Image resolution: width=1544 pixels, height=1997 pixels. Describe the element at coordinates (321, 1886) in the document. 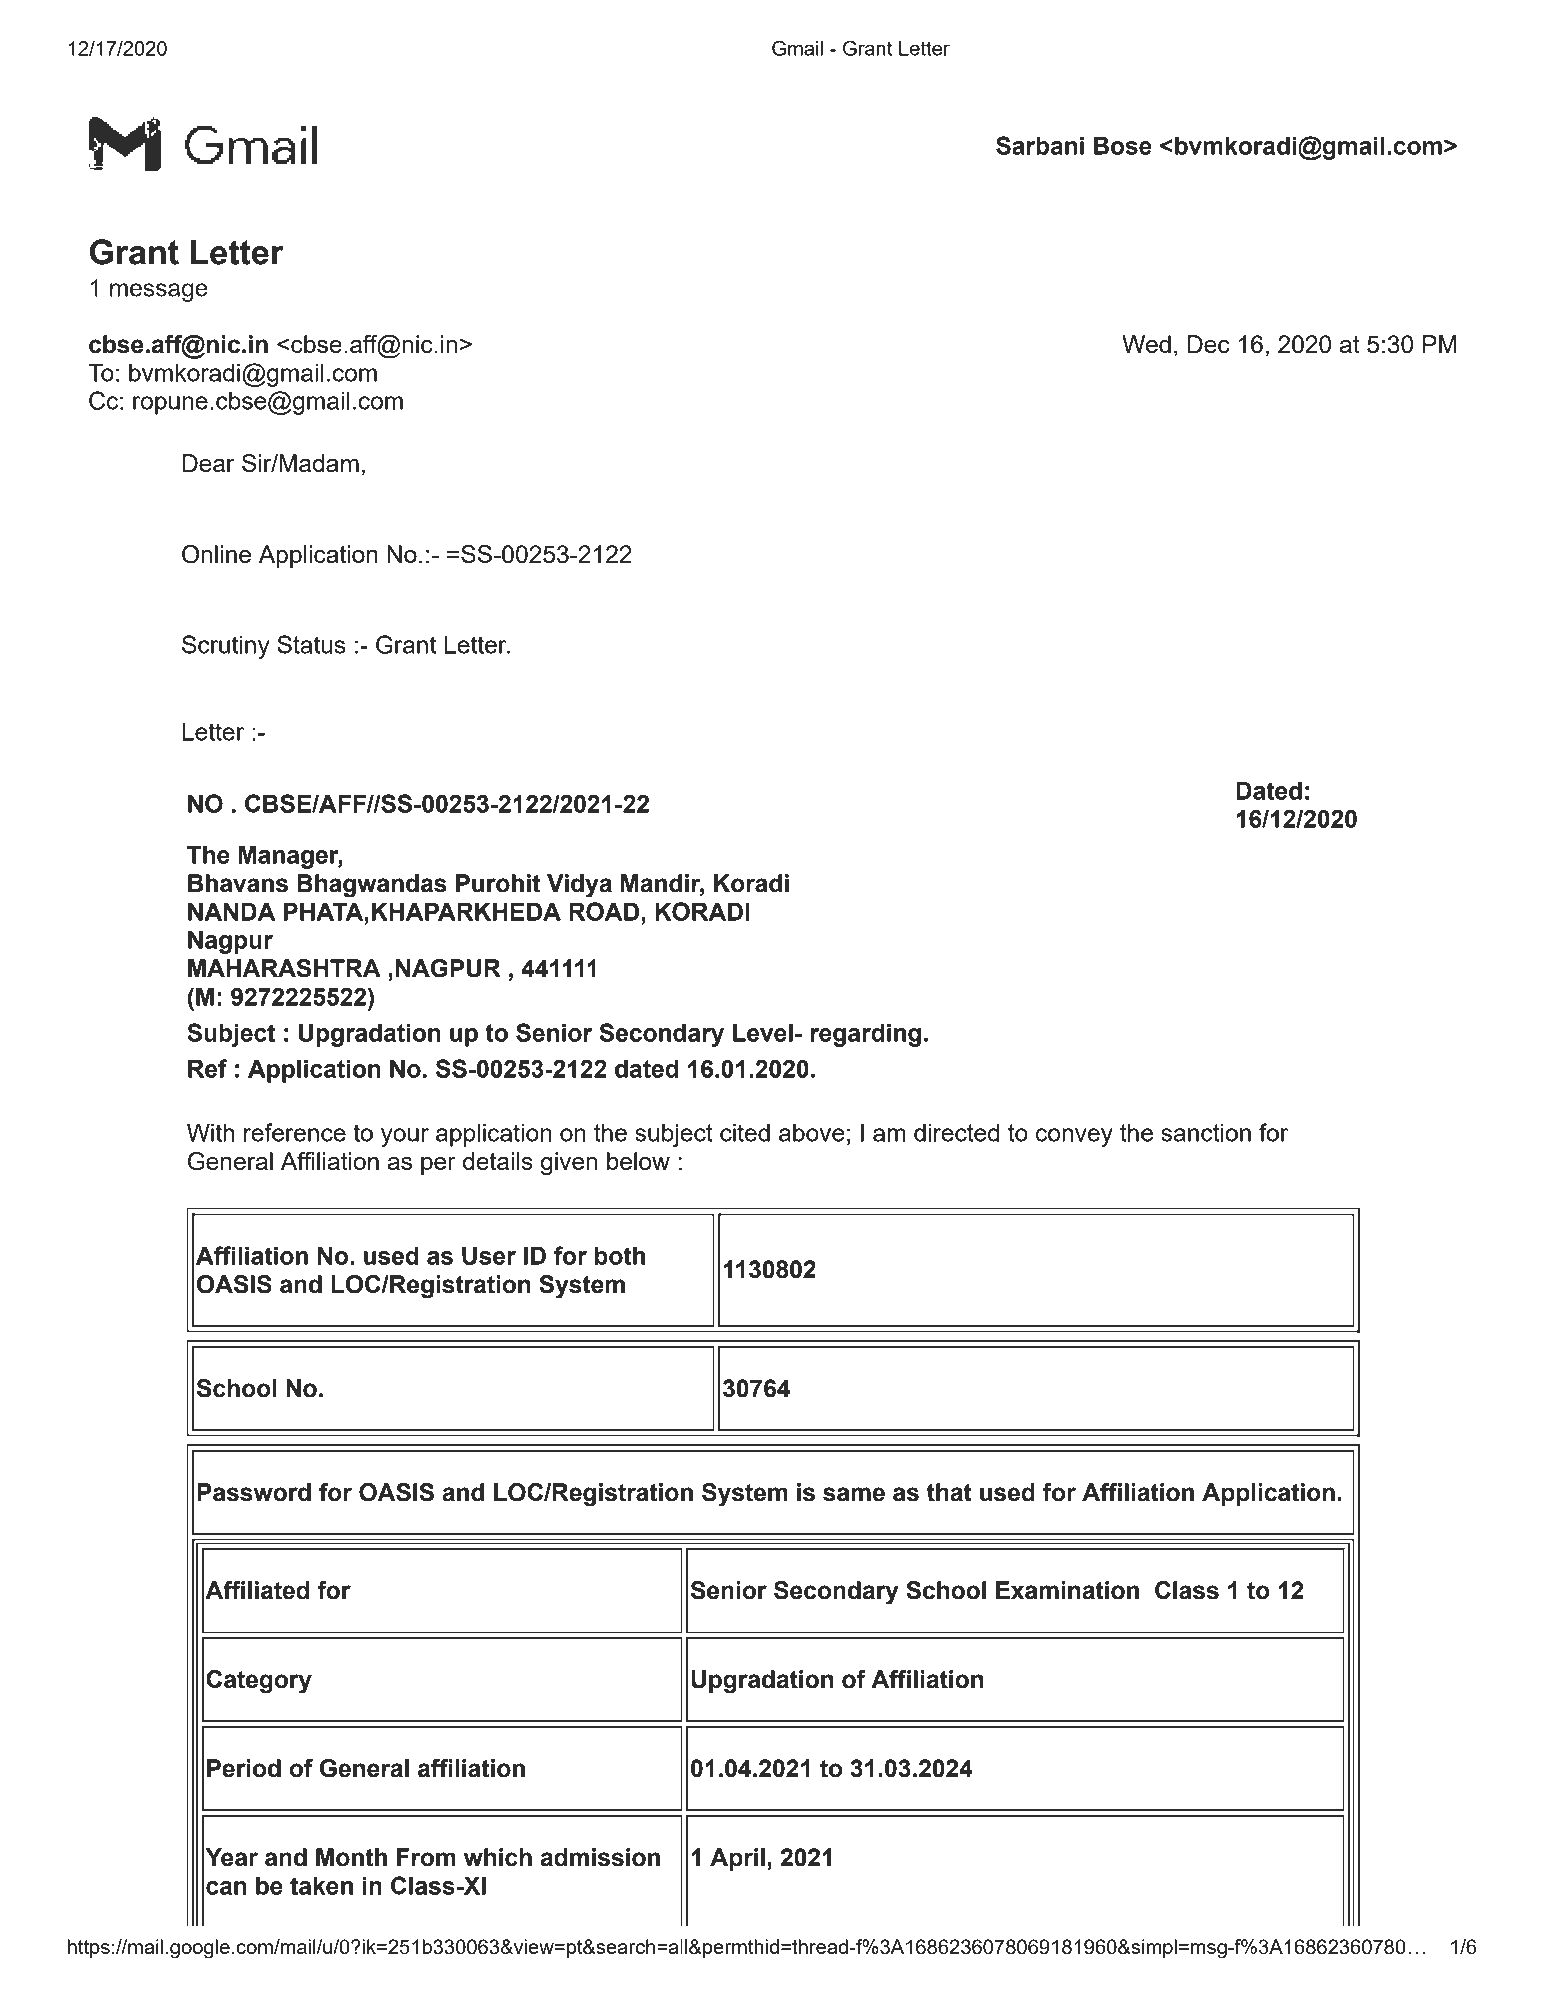

I see `taken` at that location.
